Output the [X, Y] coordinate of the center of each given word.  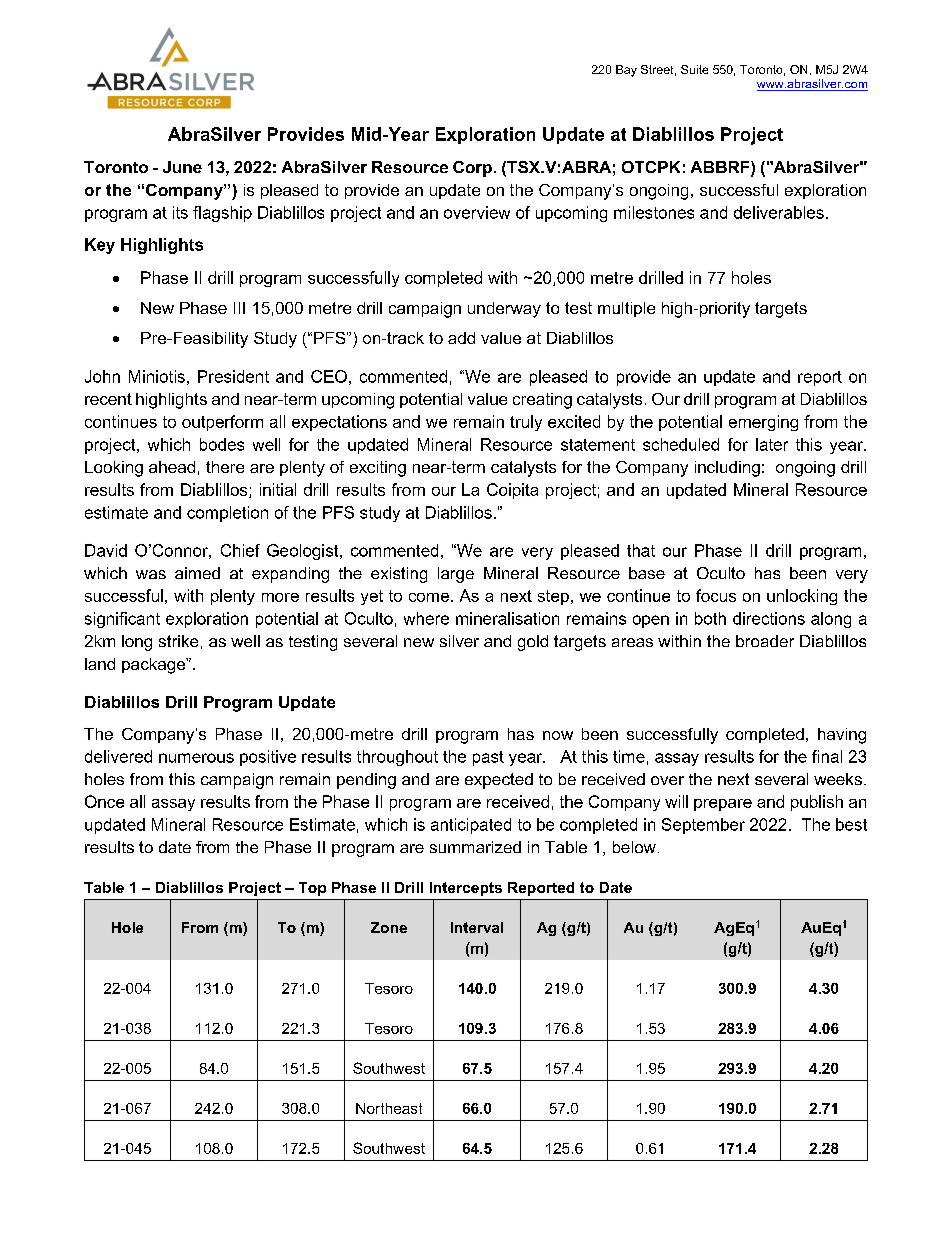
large [456, 575]
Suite [694, 69]
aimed [197, 573]
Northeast [389, 1108]
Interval [477, 927]
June [182, 167]
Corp [472, 169]
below [634, 847]
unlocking [802, 597]
